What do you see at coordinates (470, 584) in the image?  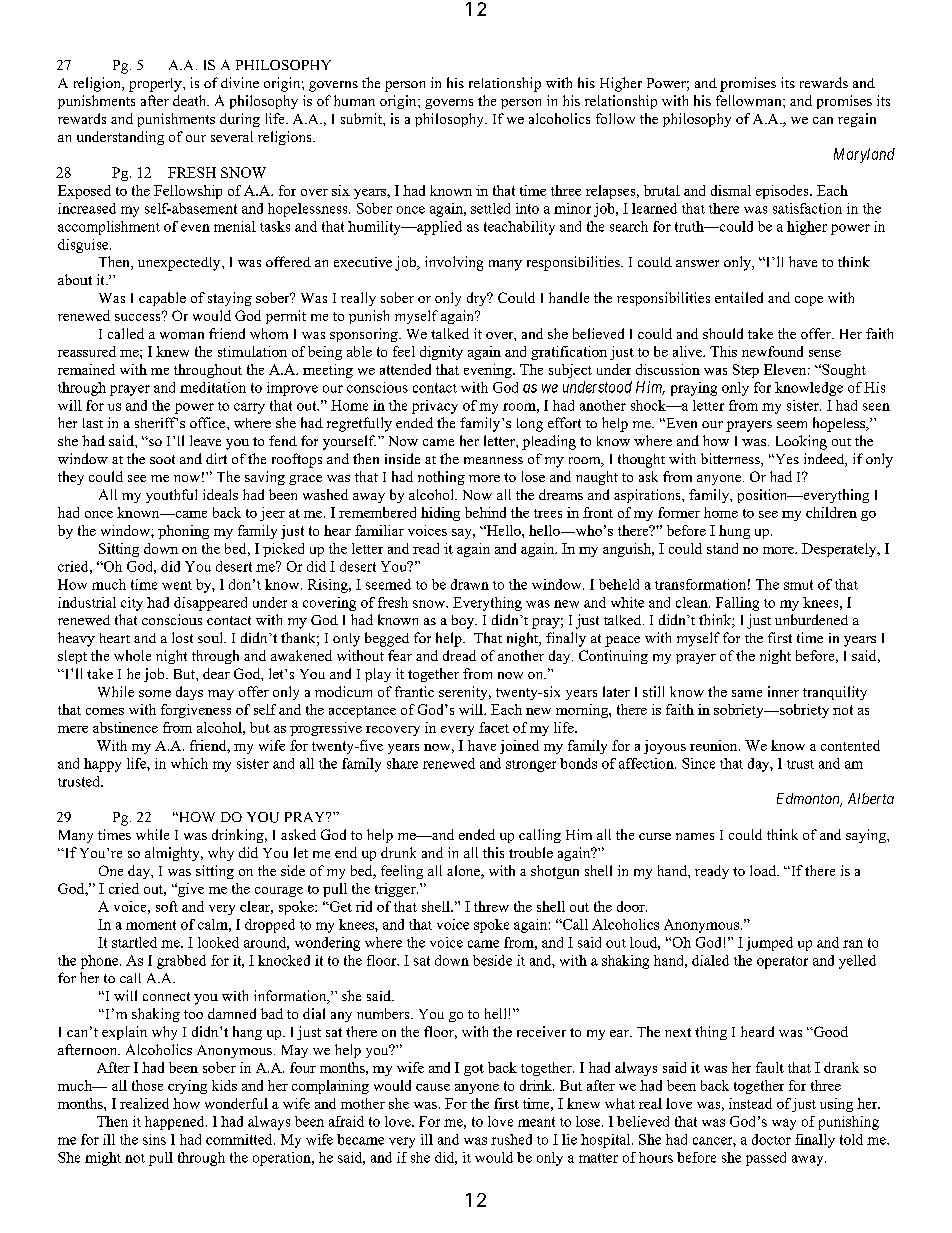 I see `drawn` at bounding box center [470, 584].
